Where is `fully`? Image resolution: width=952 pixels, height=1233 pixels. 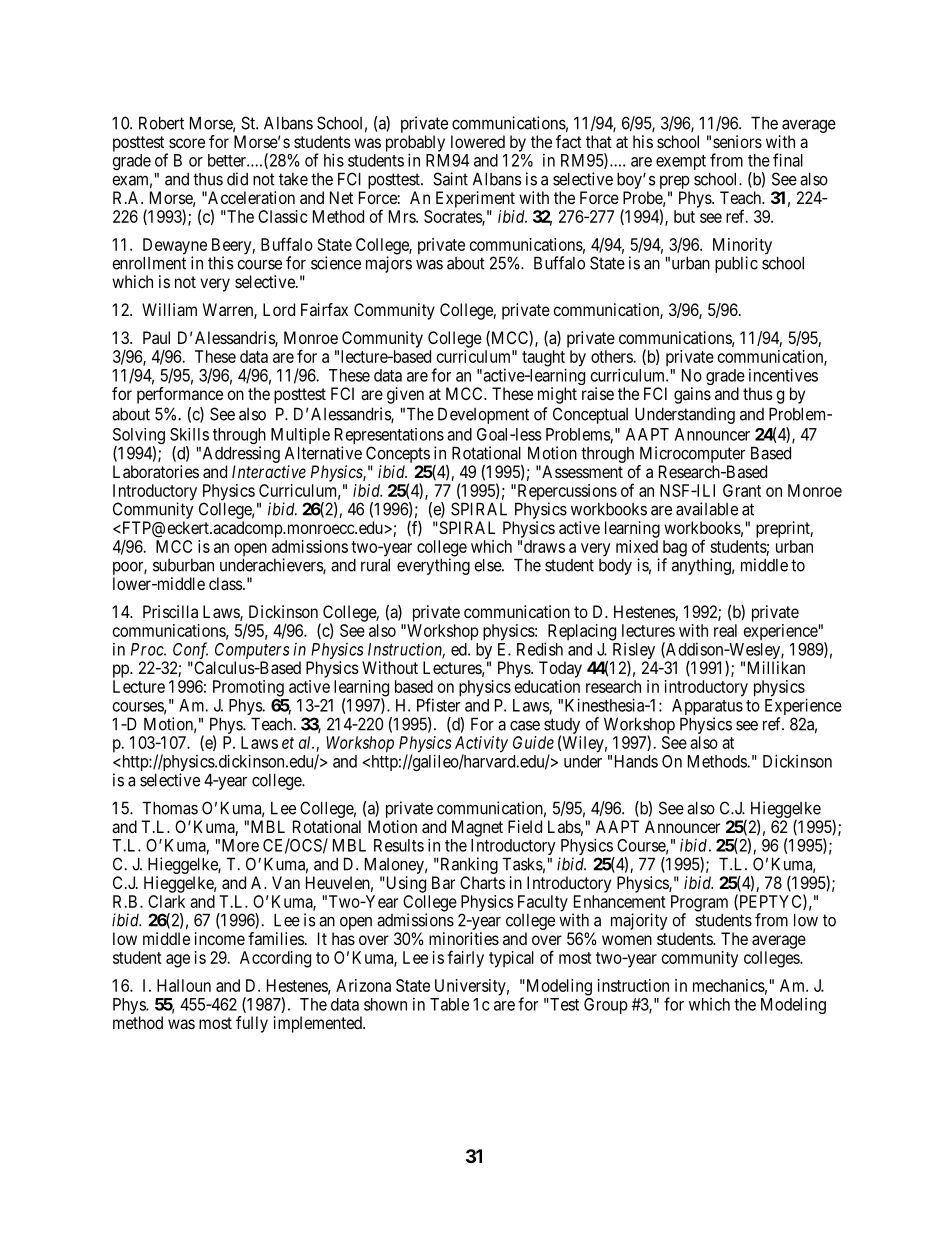 fully is located at coordinates (252, 1024).
